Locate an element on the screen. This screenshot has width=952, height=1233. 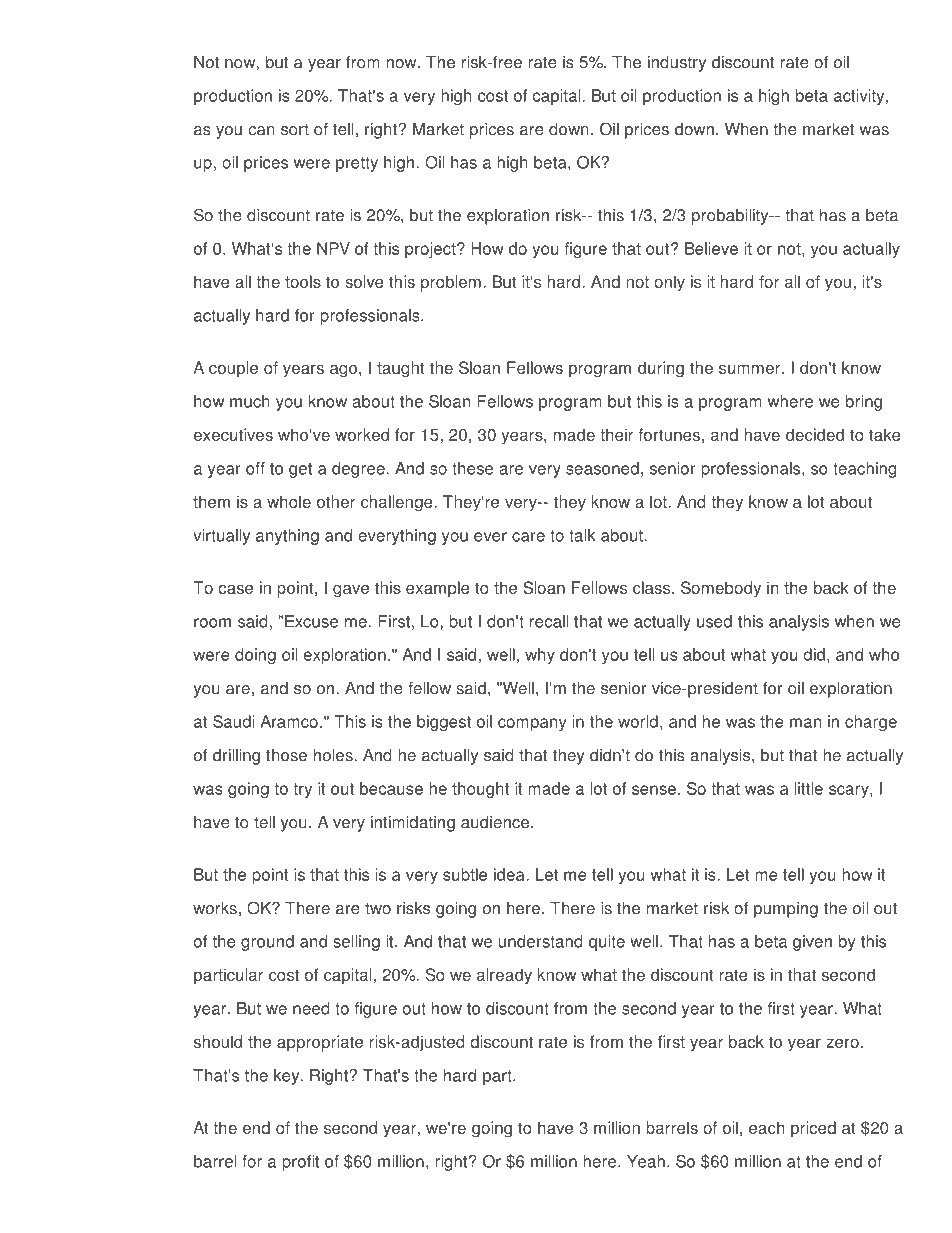
Yeah is located at coordinates (646, 1161).
